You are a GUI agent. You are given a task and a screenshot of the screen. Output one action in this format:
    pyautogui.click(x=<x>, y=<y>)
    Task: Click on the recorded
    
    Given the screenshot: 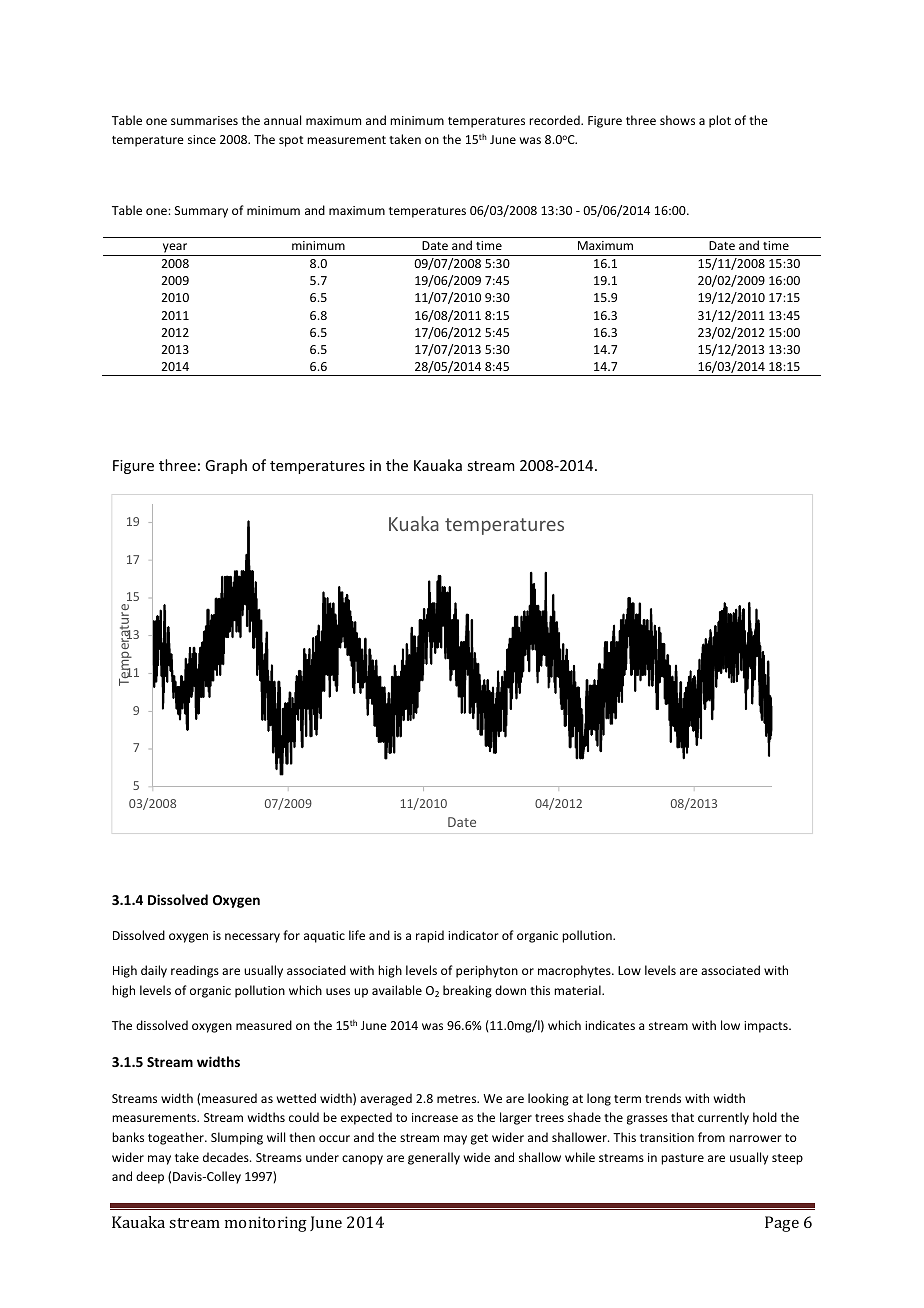 What is the action you would take?
    pyautogui.click(x=555, y=120)
